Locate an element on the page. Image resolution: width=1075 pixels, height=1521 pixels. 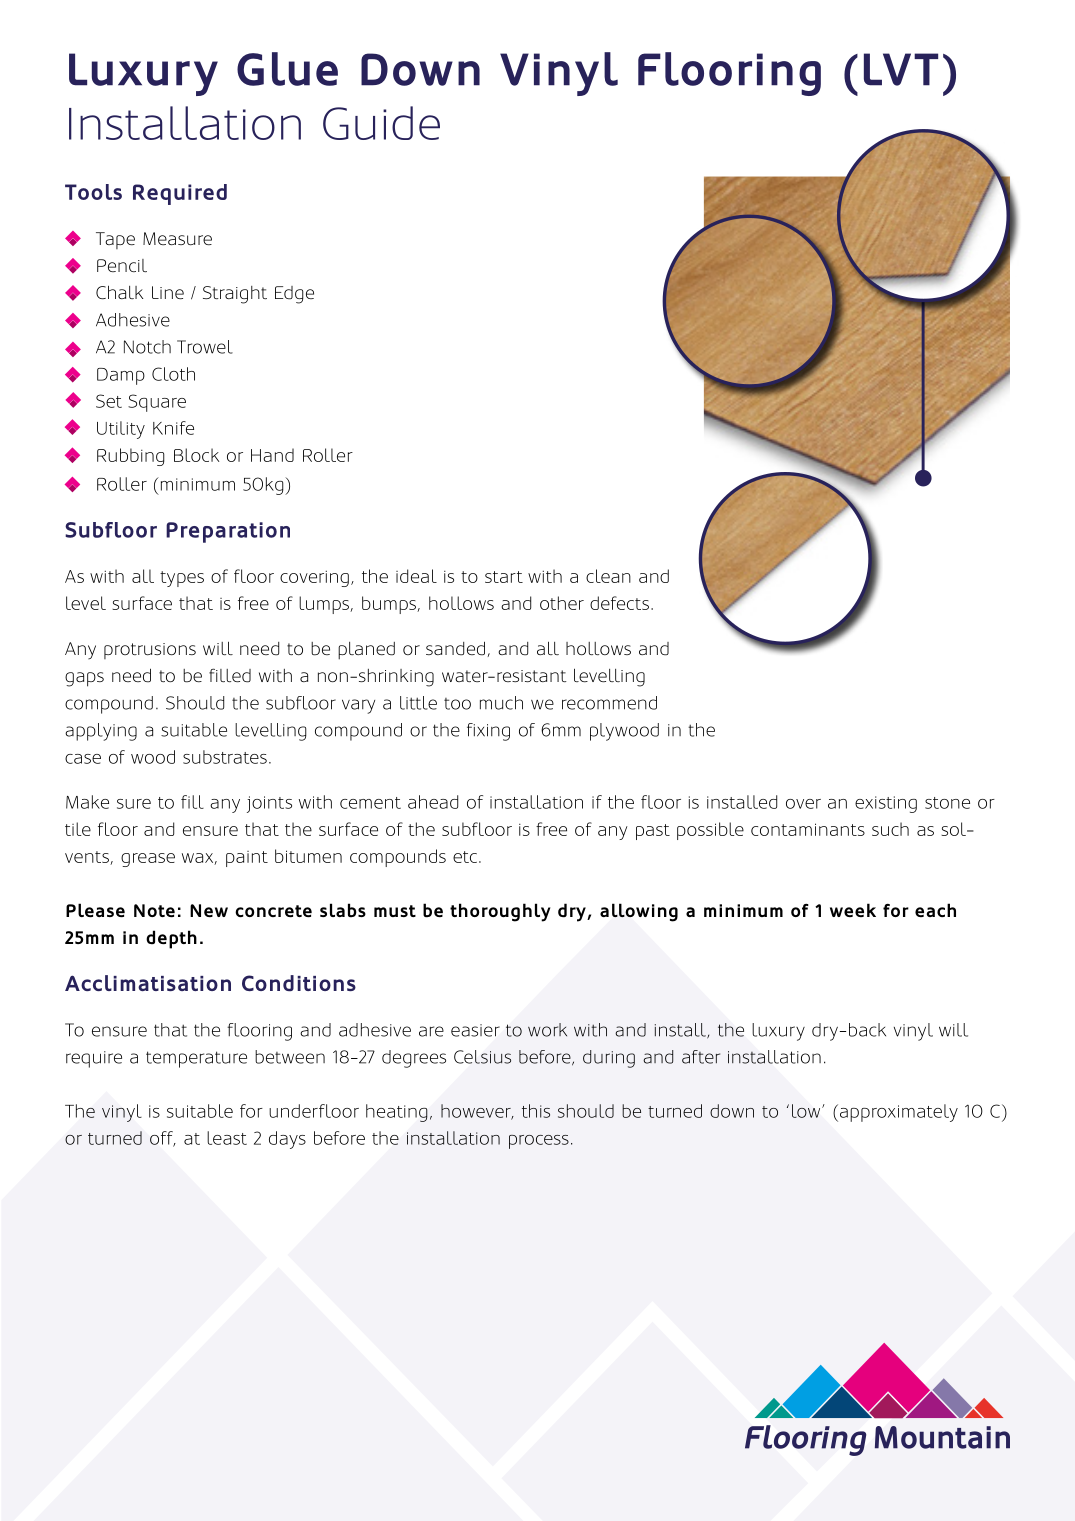
Glue is located at coordinates (287, 69).
